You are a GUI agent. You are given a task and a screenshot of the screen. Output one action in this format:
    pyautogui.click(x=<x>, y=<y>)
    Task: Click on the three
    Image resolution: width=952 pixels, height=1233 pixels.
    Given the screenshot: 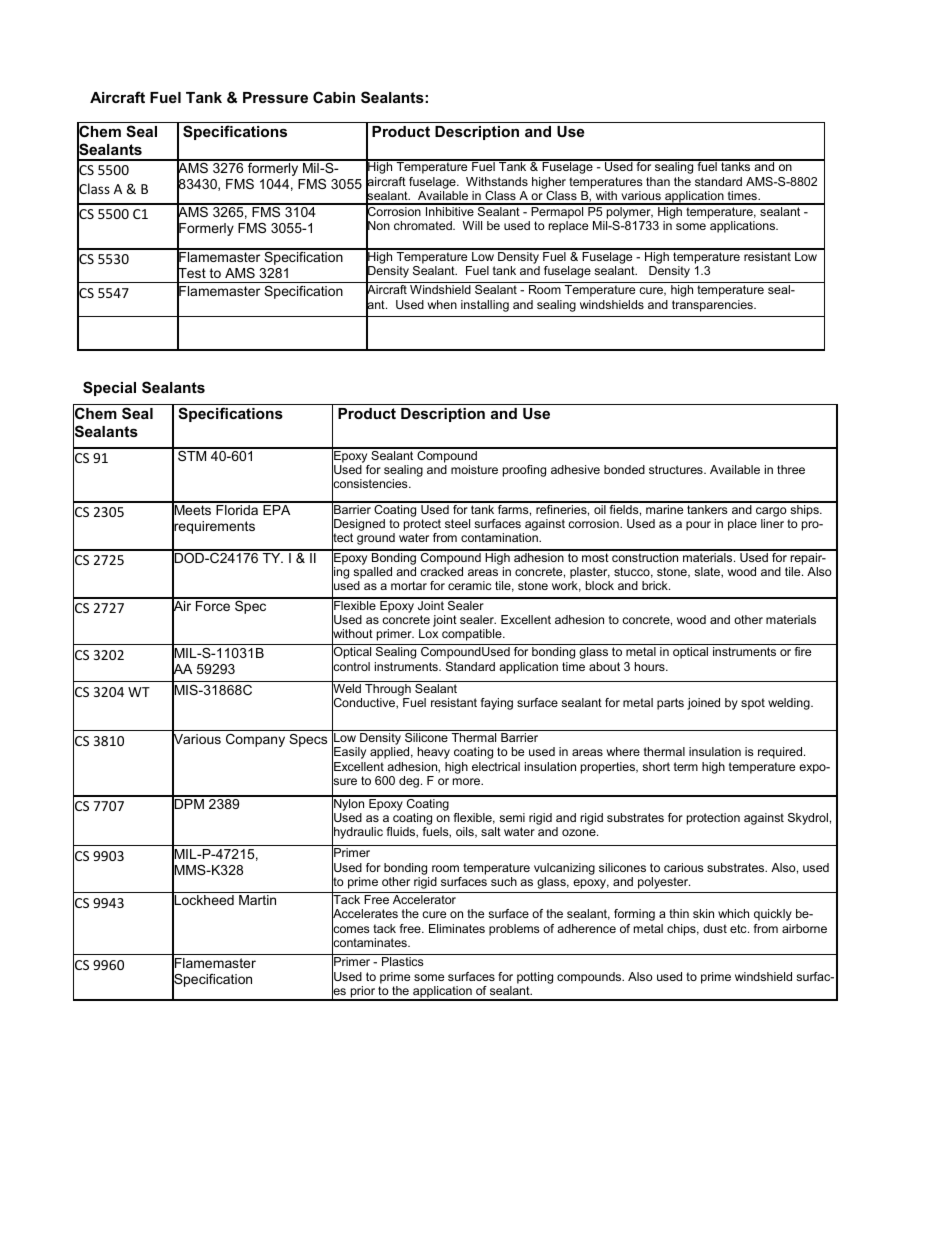 What is the action you would take?
    pyautogui.click(x=791, y=469)
